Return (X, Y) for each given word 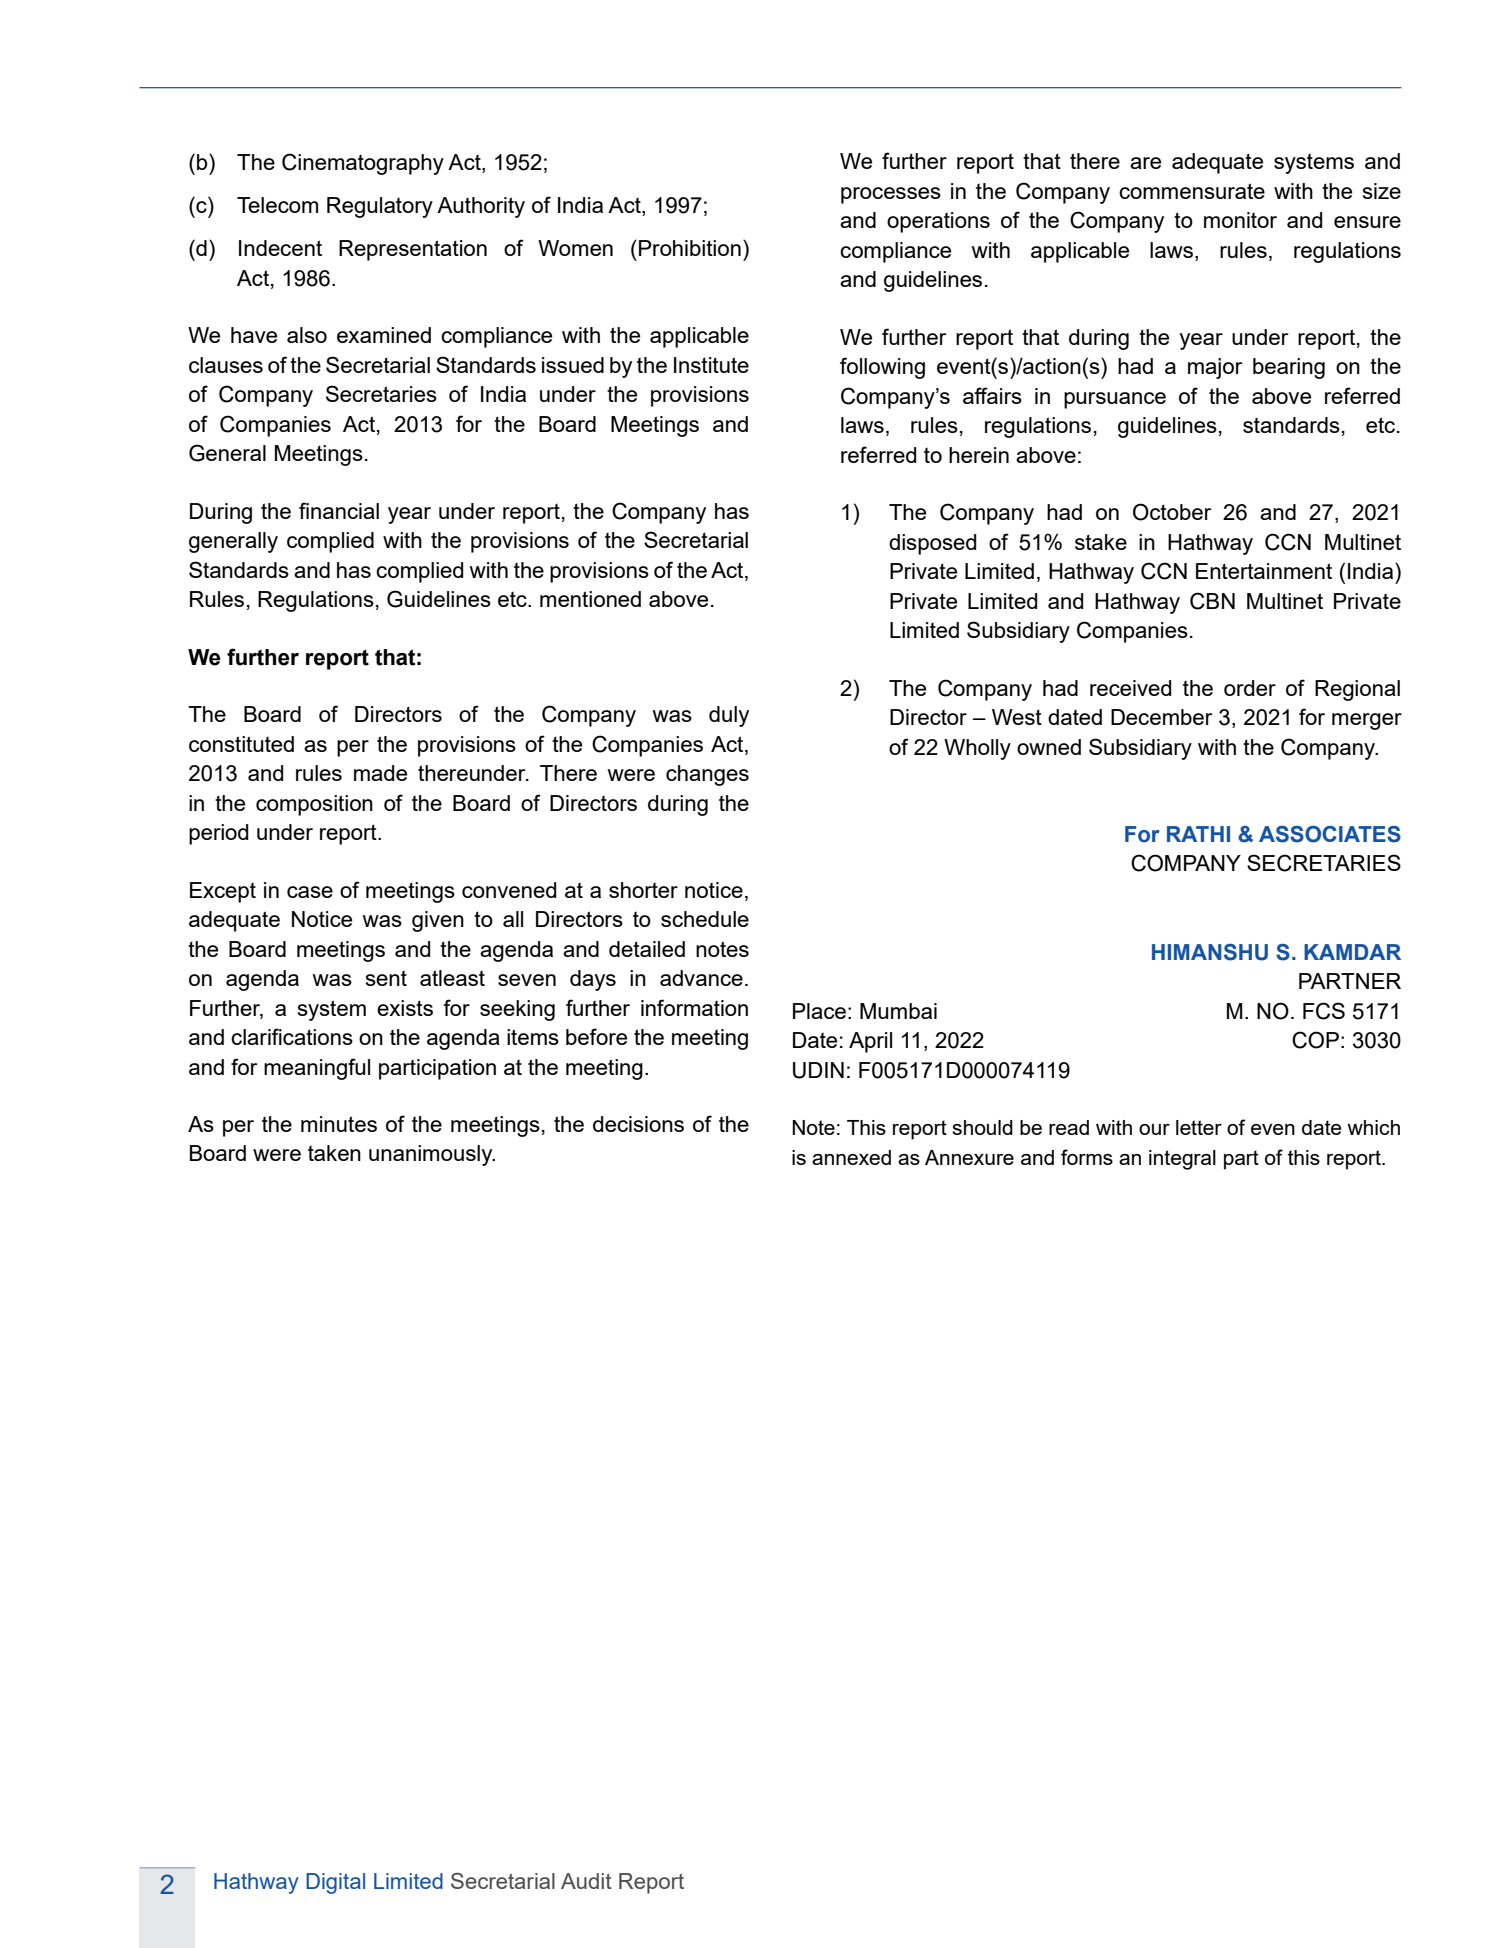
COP (1315, 1040)
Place (819, 1011)
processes (891, 195)
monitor (1240, 220)
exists (405, 1008)
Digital (335, 1883)
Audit (586, 1881)
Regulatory (380, 207)
